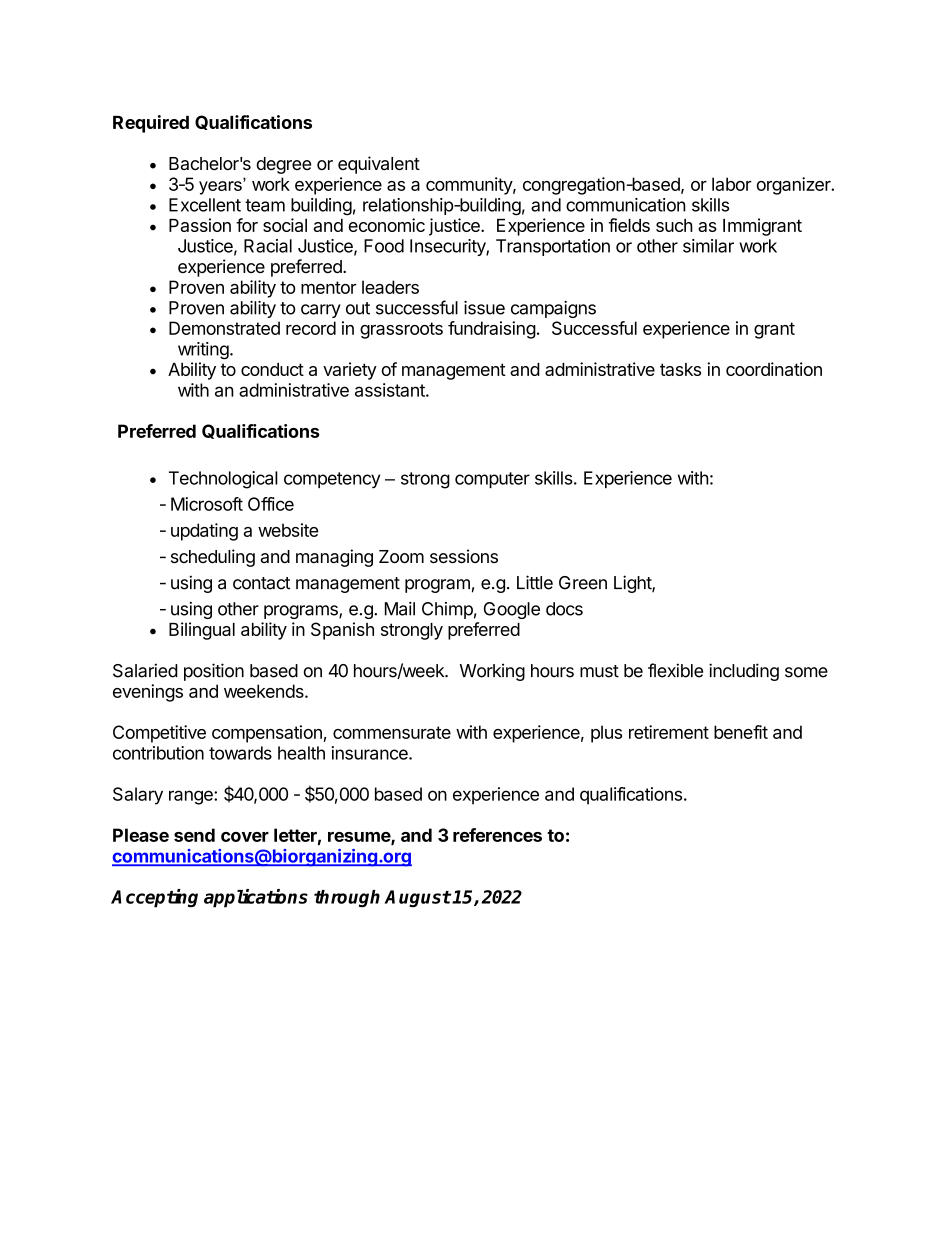 This page has width=952, height=1233. Describe the element at coordinates (744, 672) in the page. I see `including` at that location.
